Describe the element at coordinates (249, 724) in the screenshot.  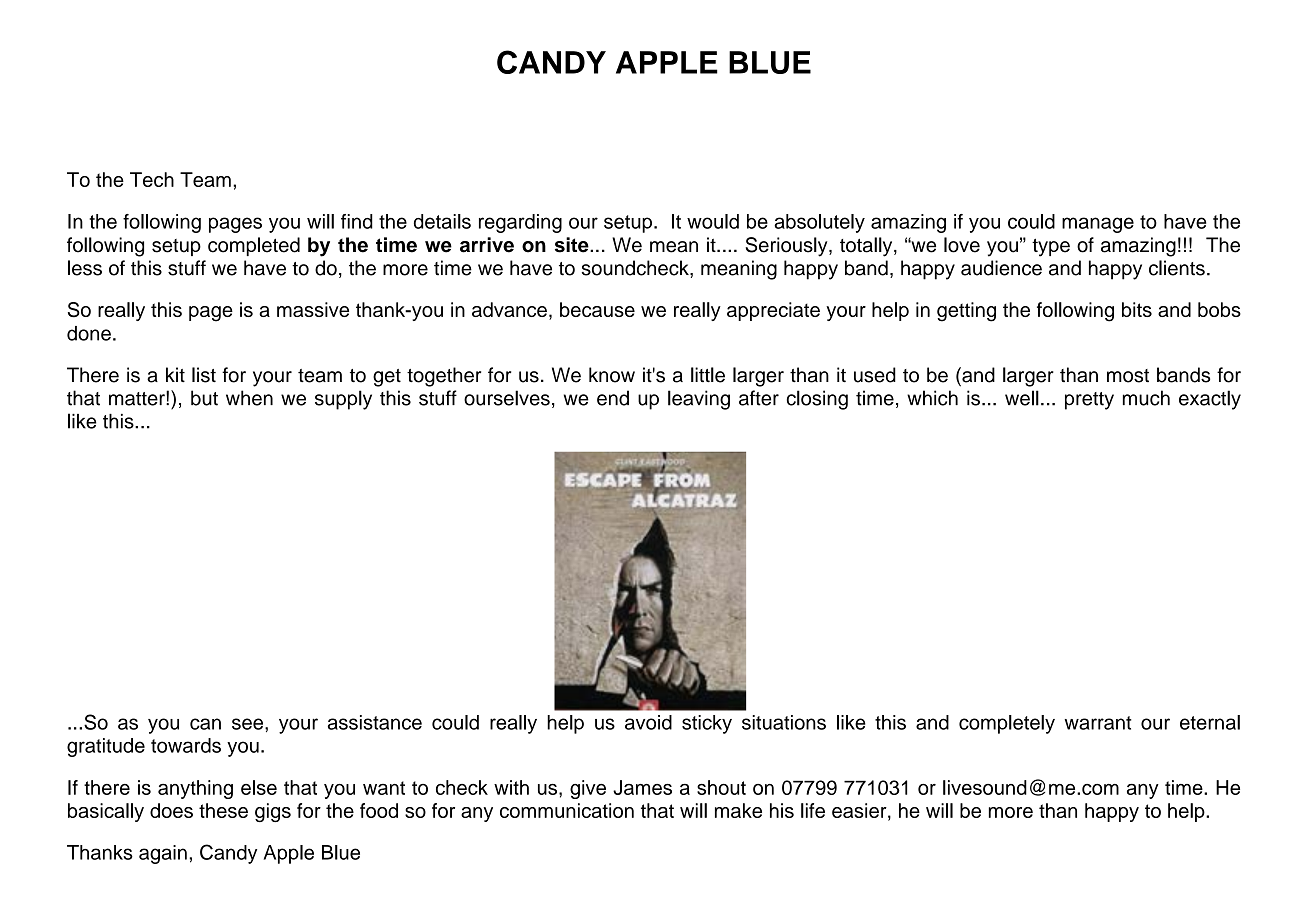
I see `see` at that location.
